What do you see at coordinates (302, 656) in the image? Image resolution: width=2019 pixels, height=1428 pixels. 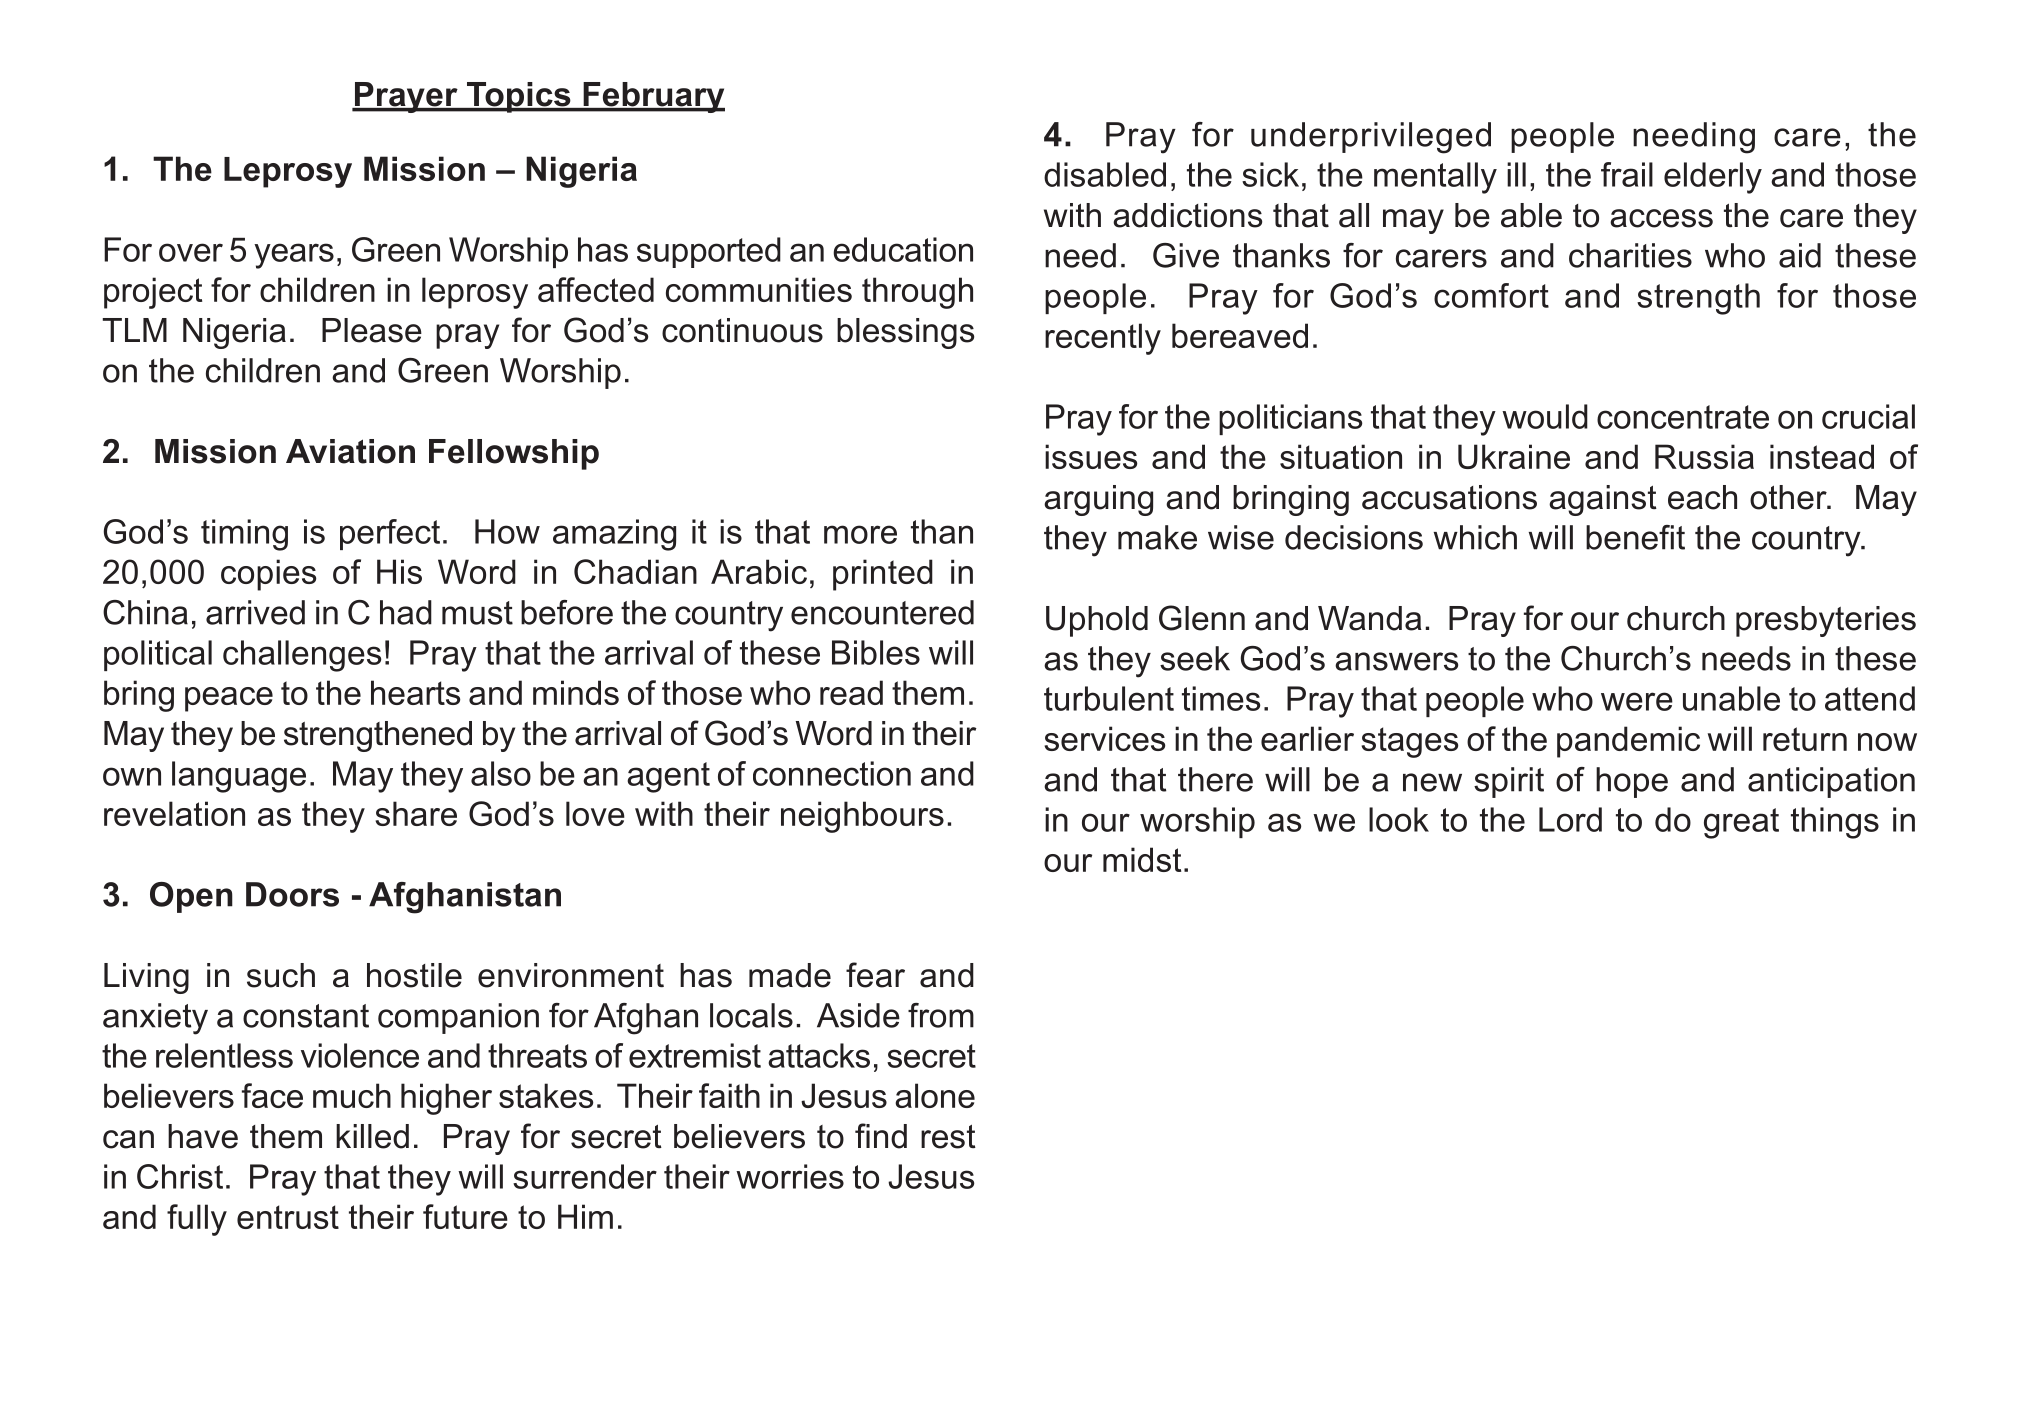 I see `challenges` at bounding box center [302, 656].
